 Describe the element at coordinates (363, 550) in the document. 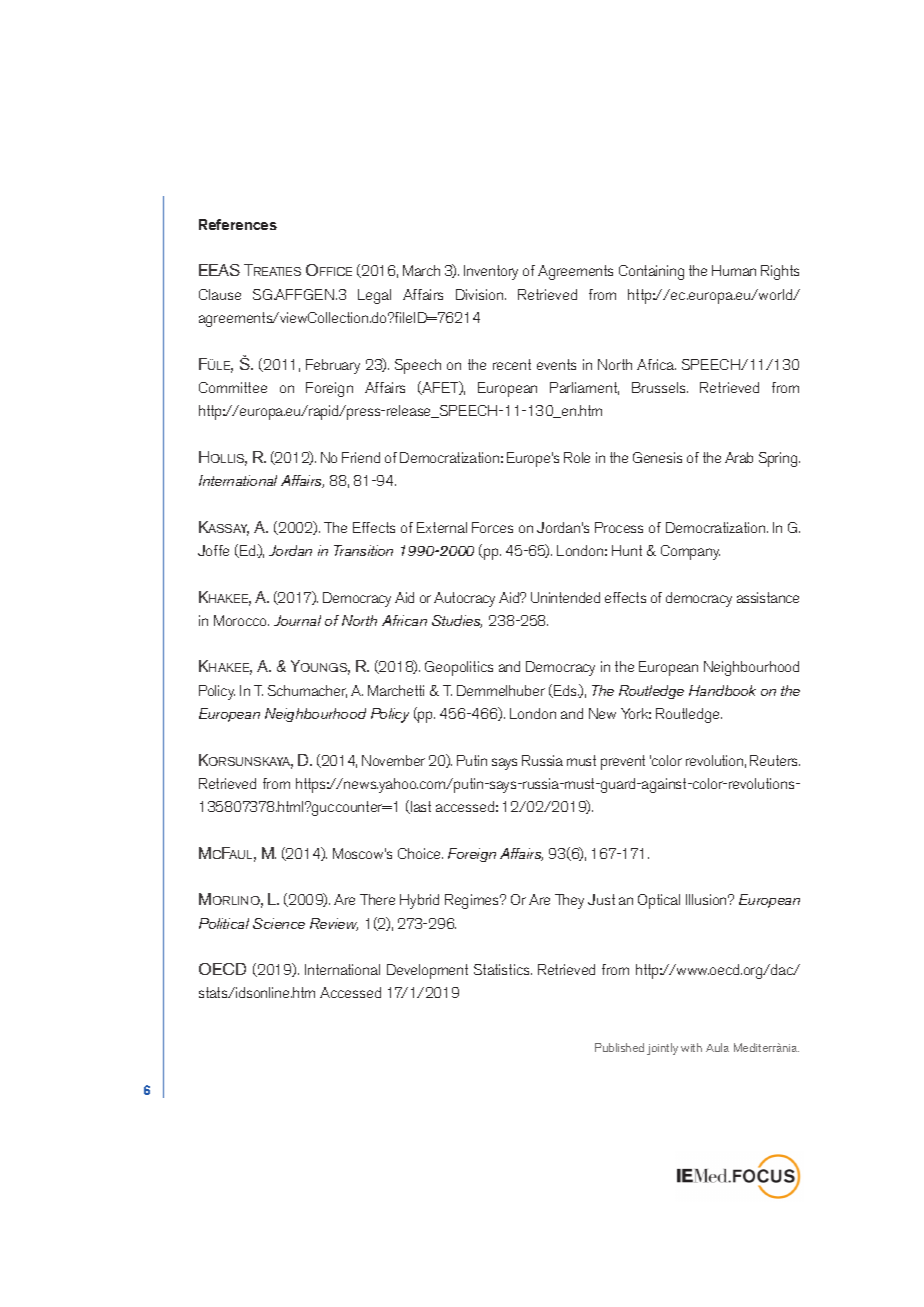

I see `Transition` at that location.
